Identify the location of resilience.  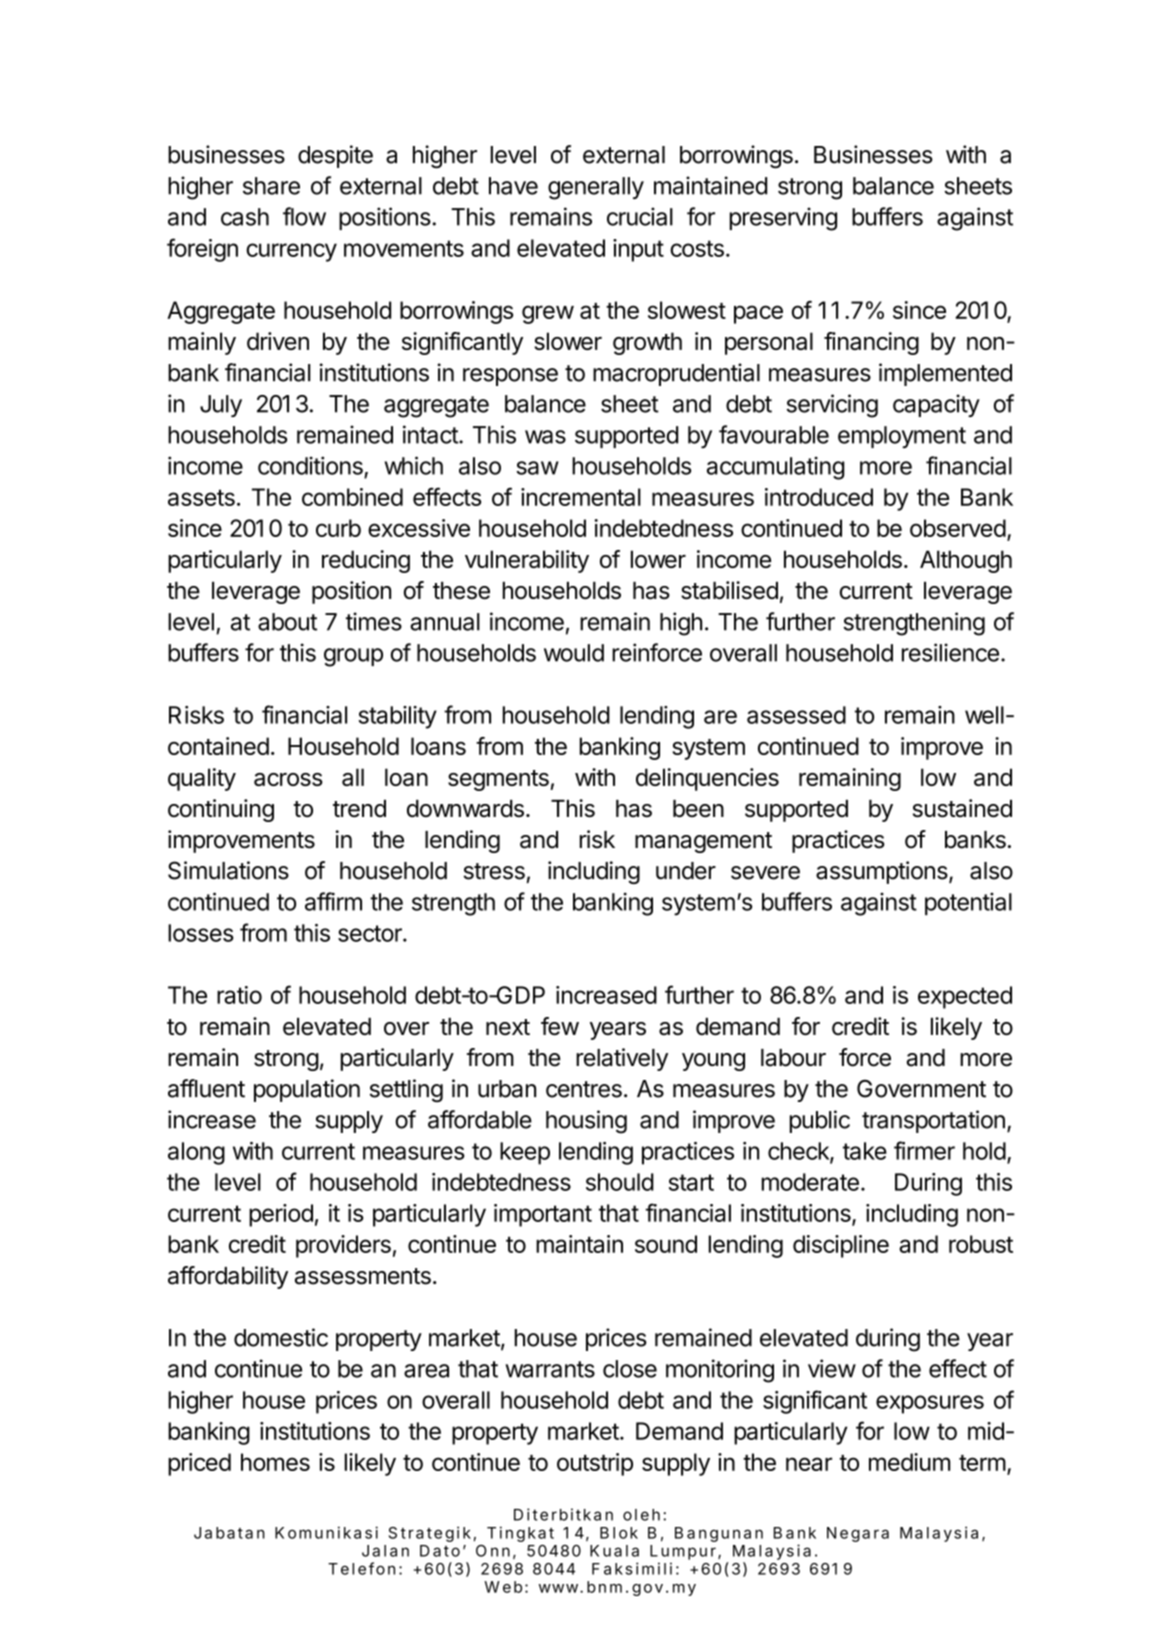
(950, 652).
